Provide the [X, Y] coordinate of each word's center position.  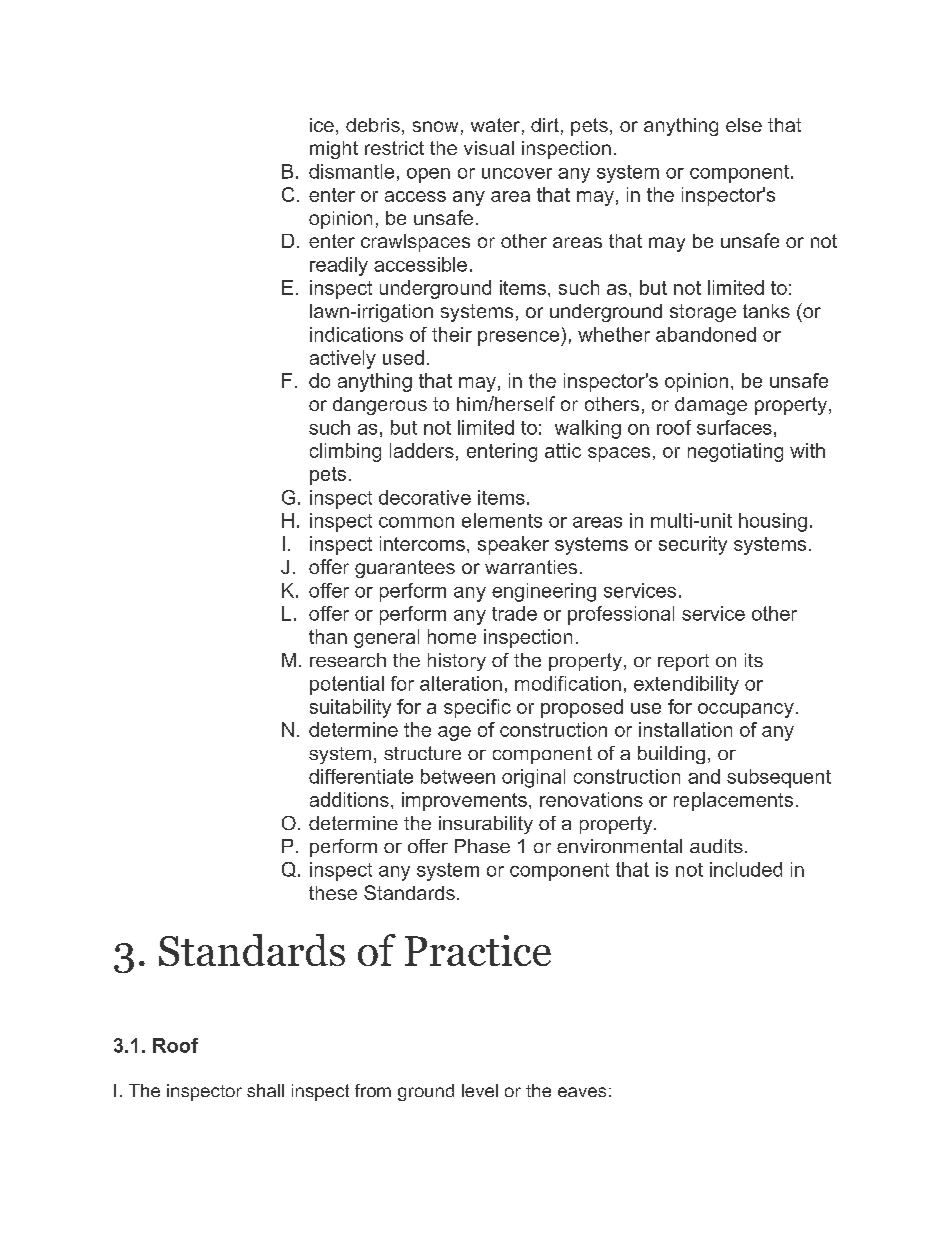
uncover [517, 173]
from [373, 1090]
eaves [582, 1092]
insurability [486, 825]
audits [716, 846]
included [746, 869]
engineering [544, 592]
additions [349, 799]
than [328, 636]
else [744, 125]
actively [343, 359]
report [683, 662]
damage [711, 406]
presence [520, 338]
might [334, 150]
